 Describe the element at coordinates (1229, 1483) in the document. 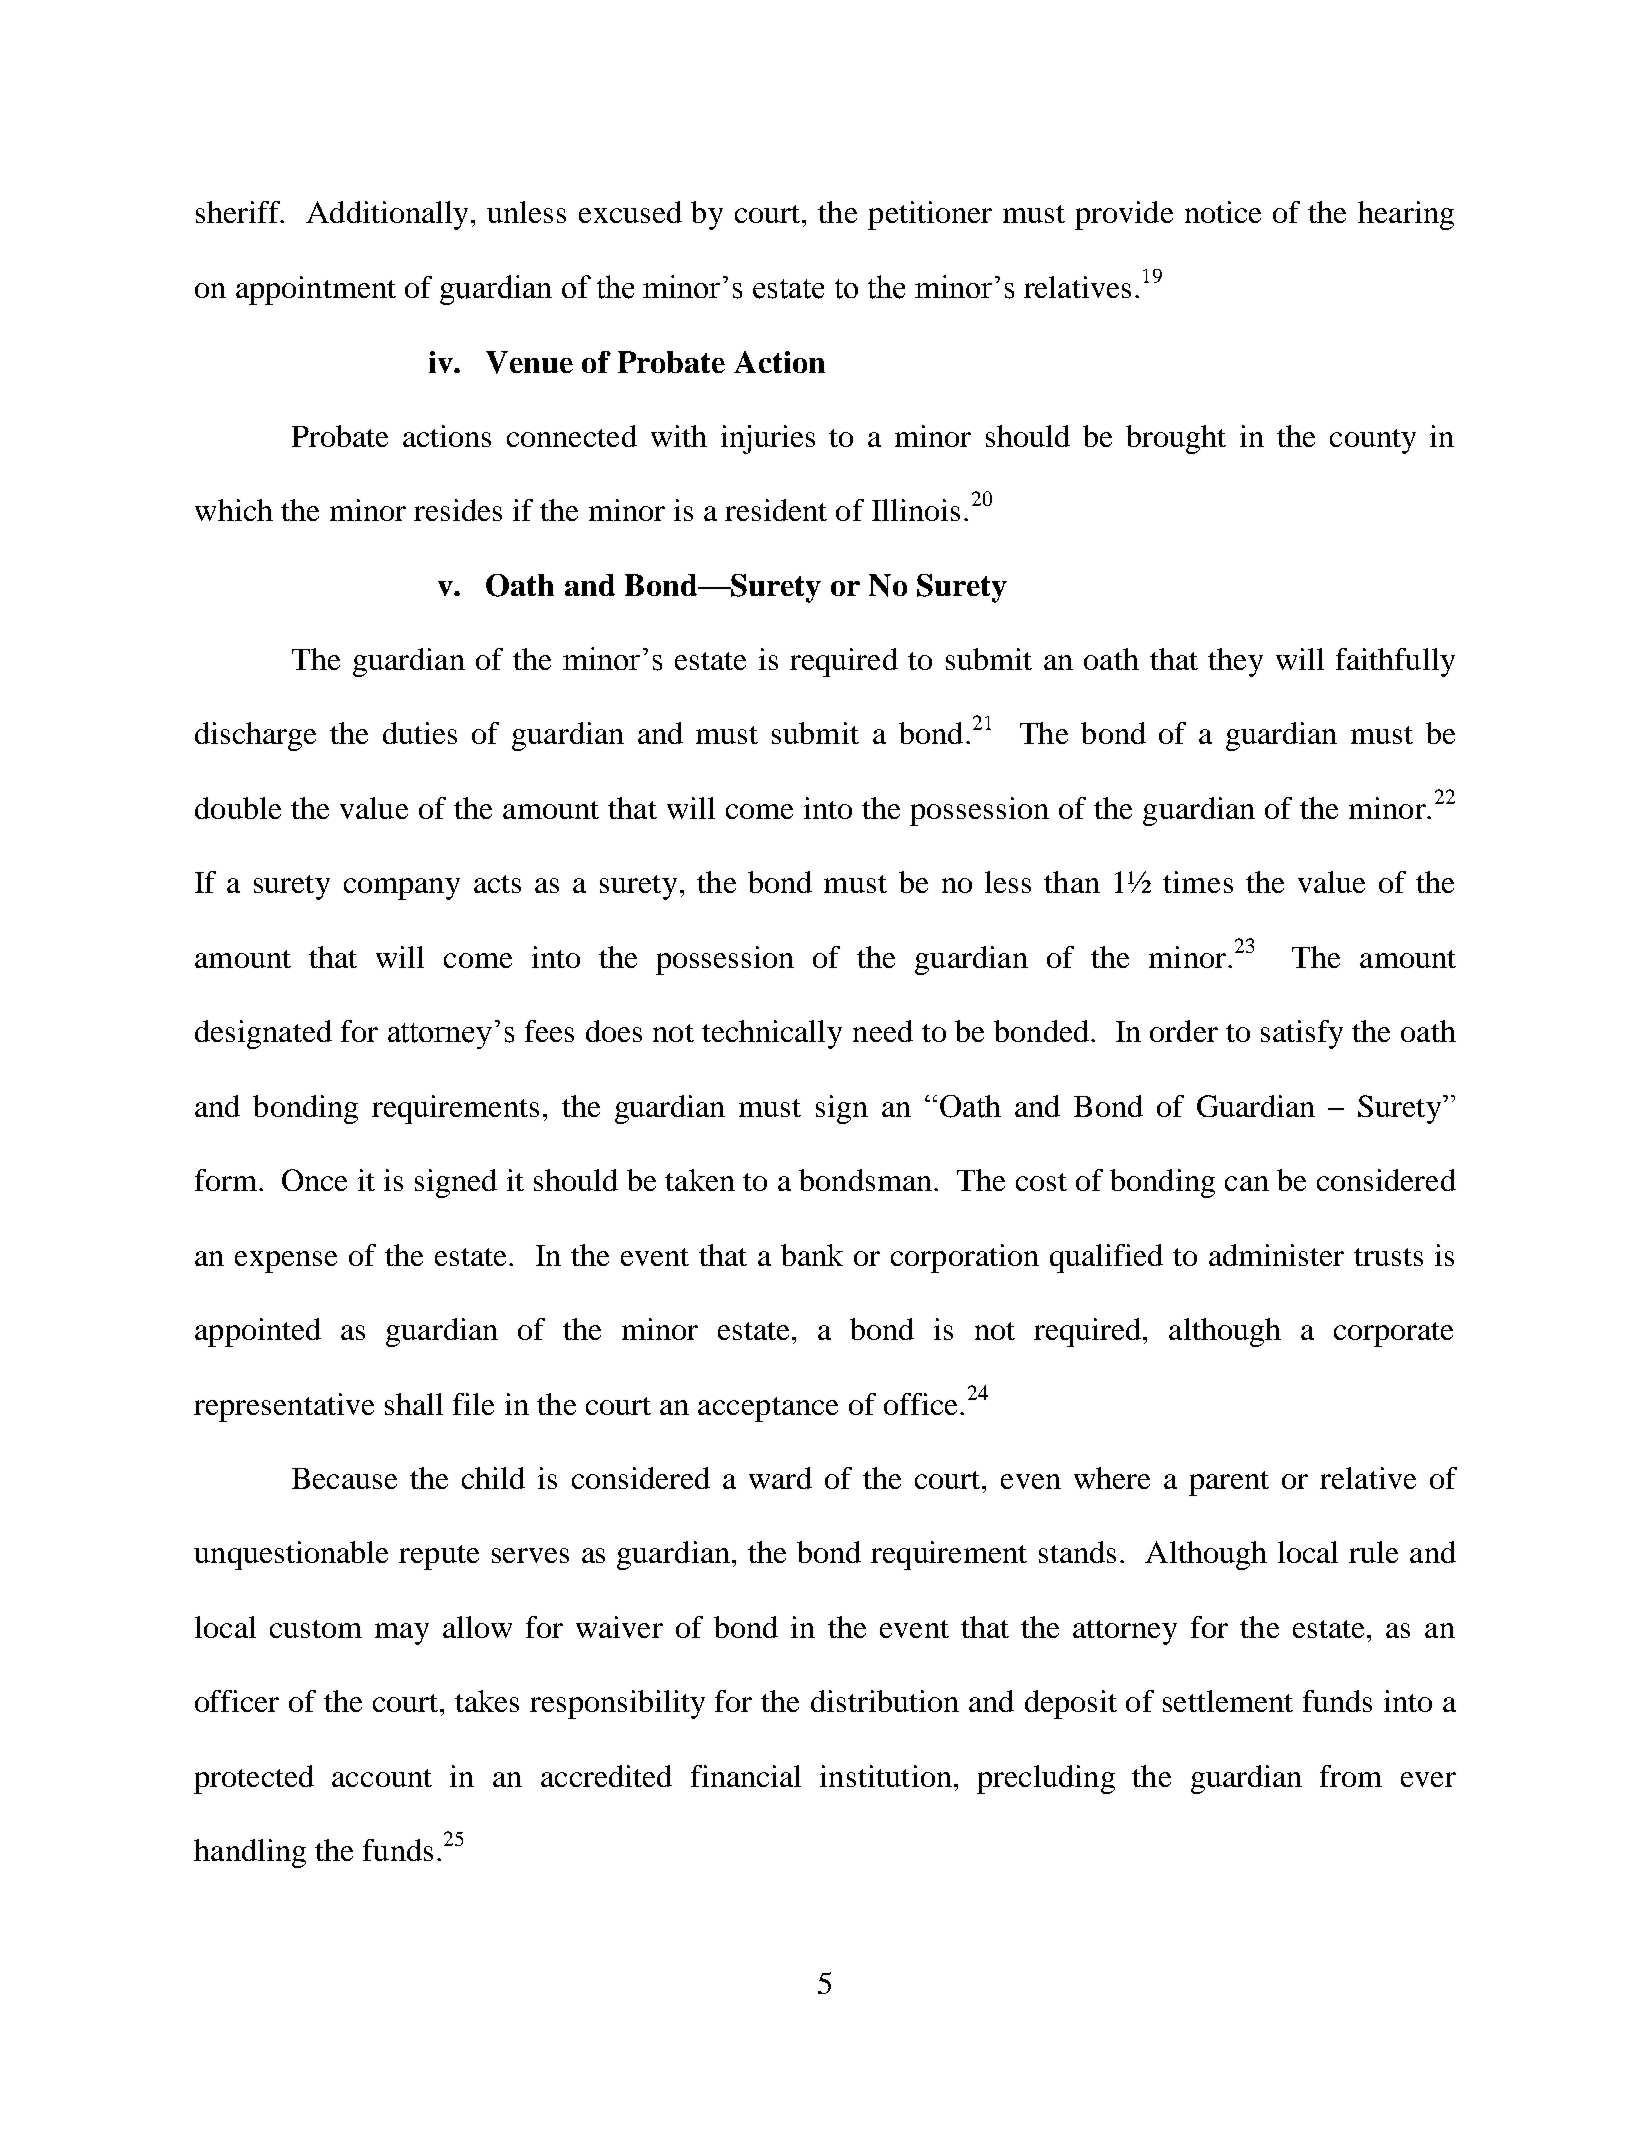

I see `parent` at that location.
